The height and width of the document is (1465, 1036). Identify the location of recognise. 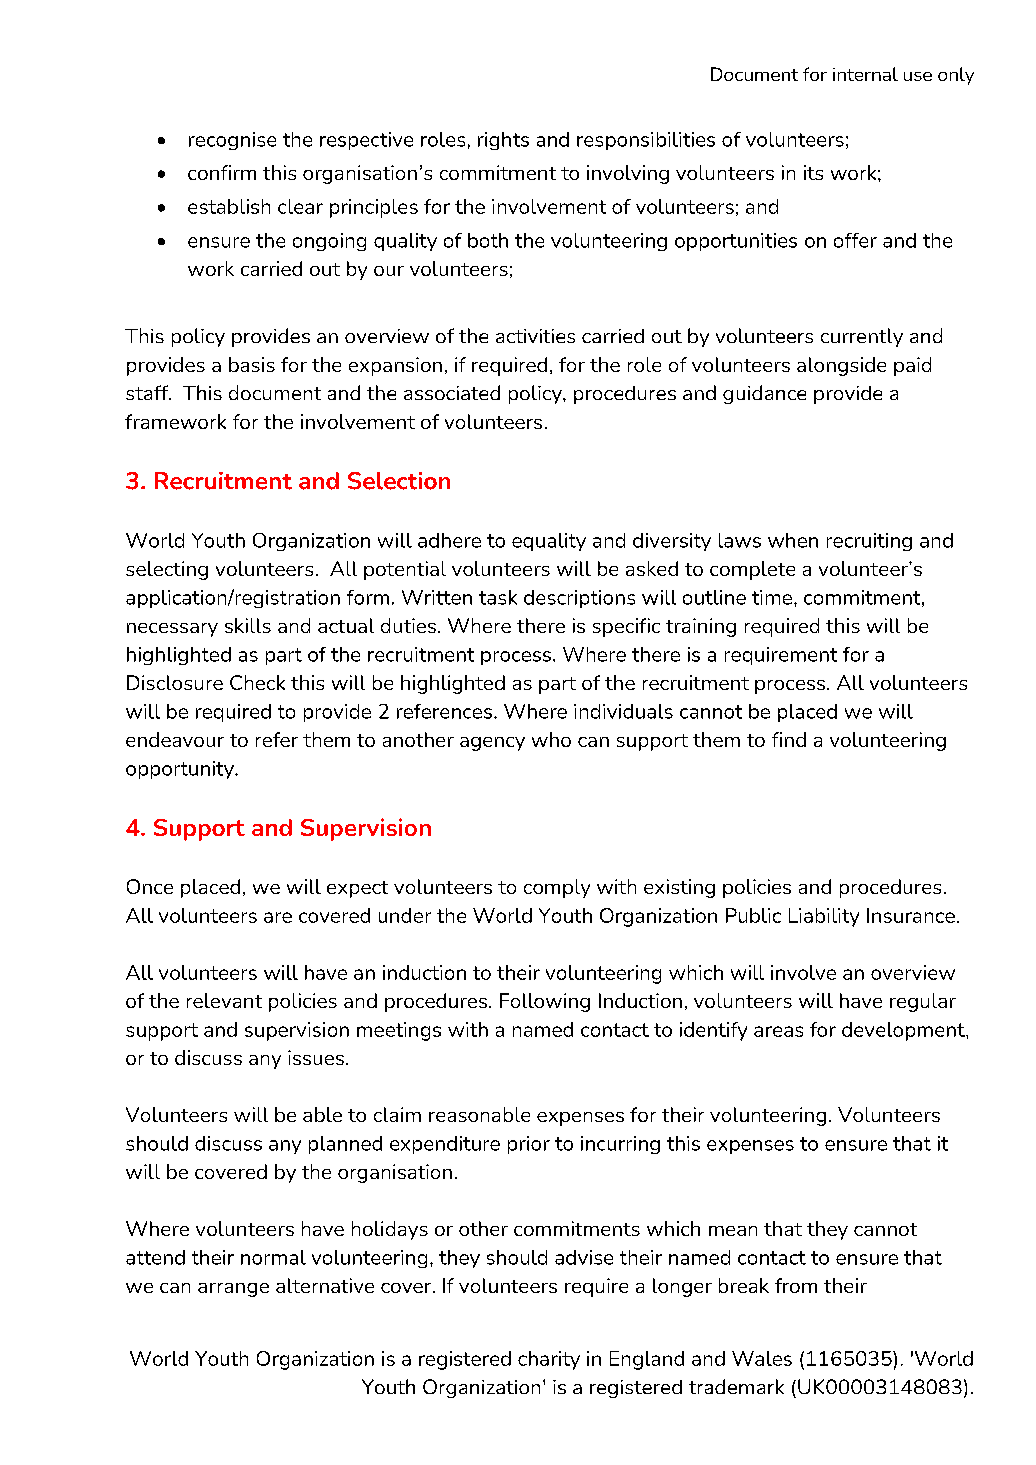
(232, 141).
